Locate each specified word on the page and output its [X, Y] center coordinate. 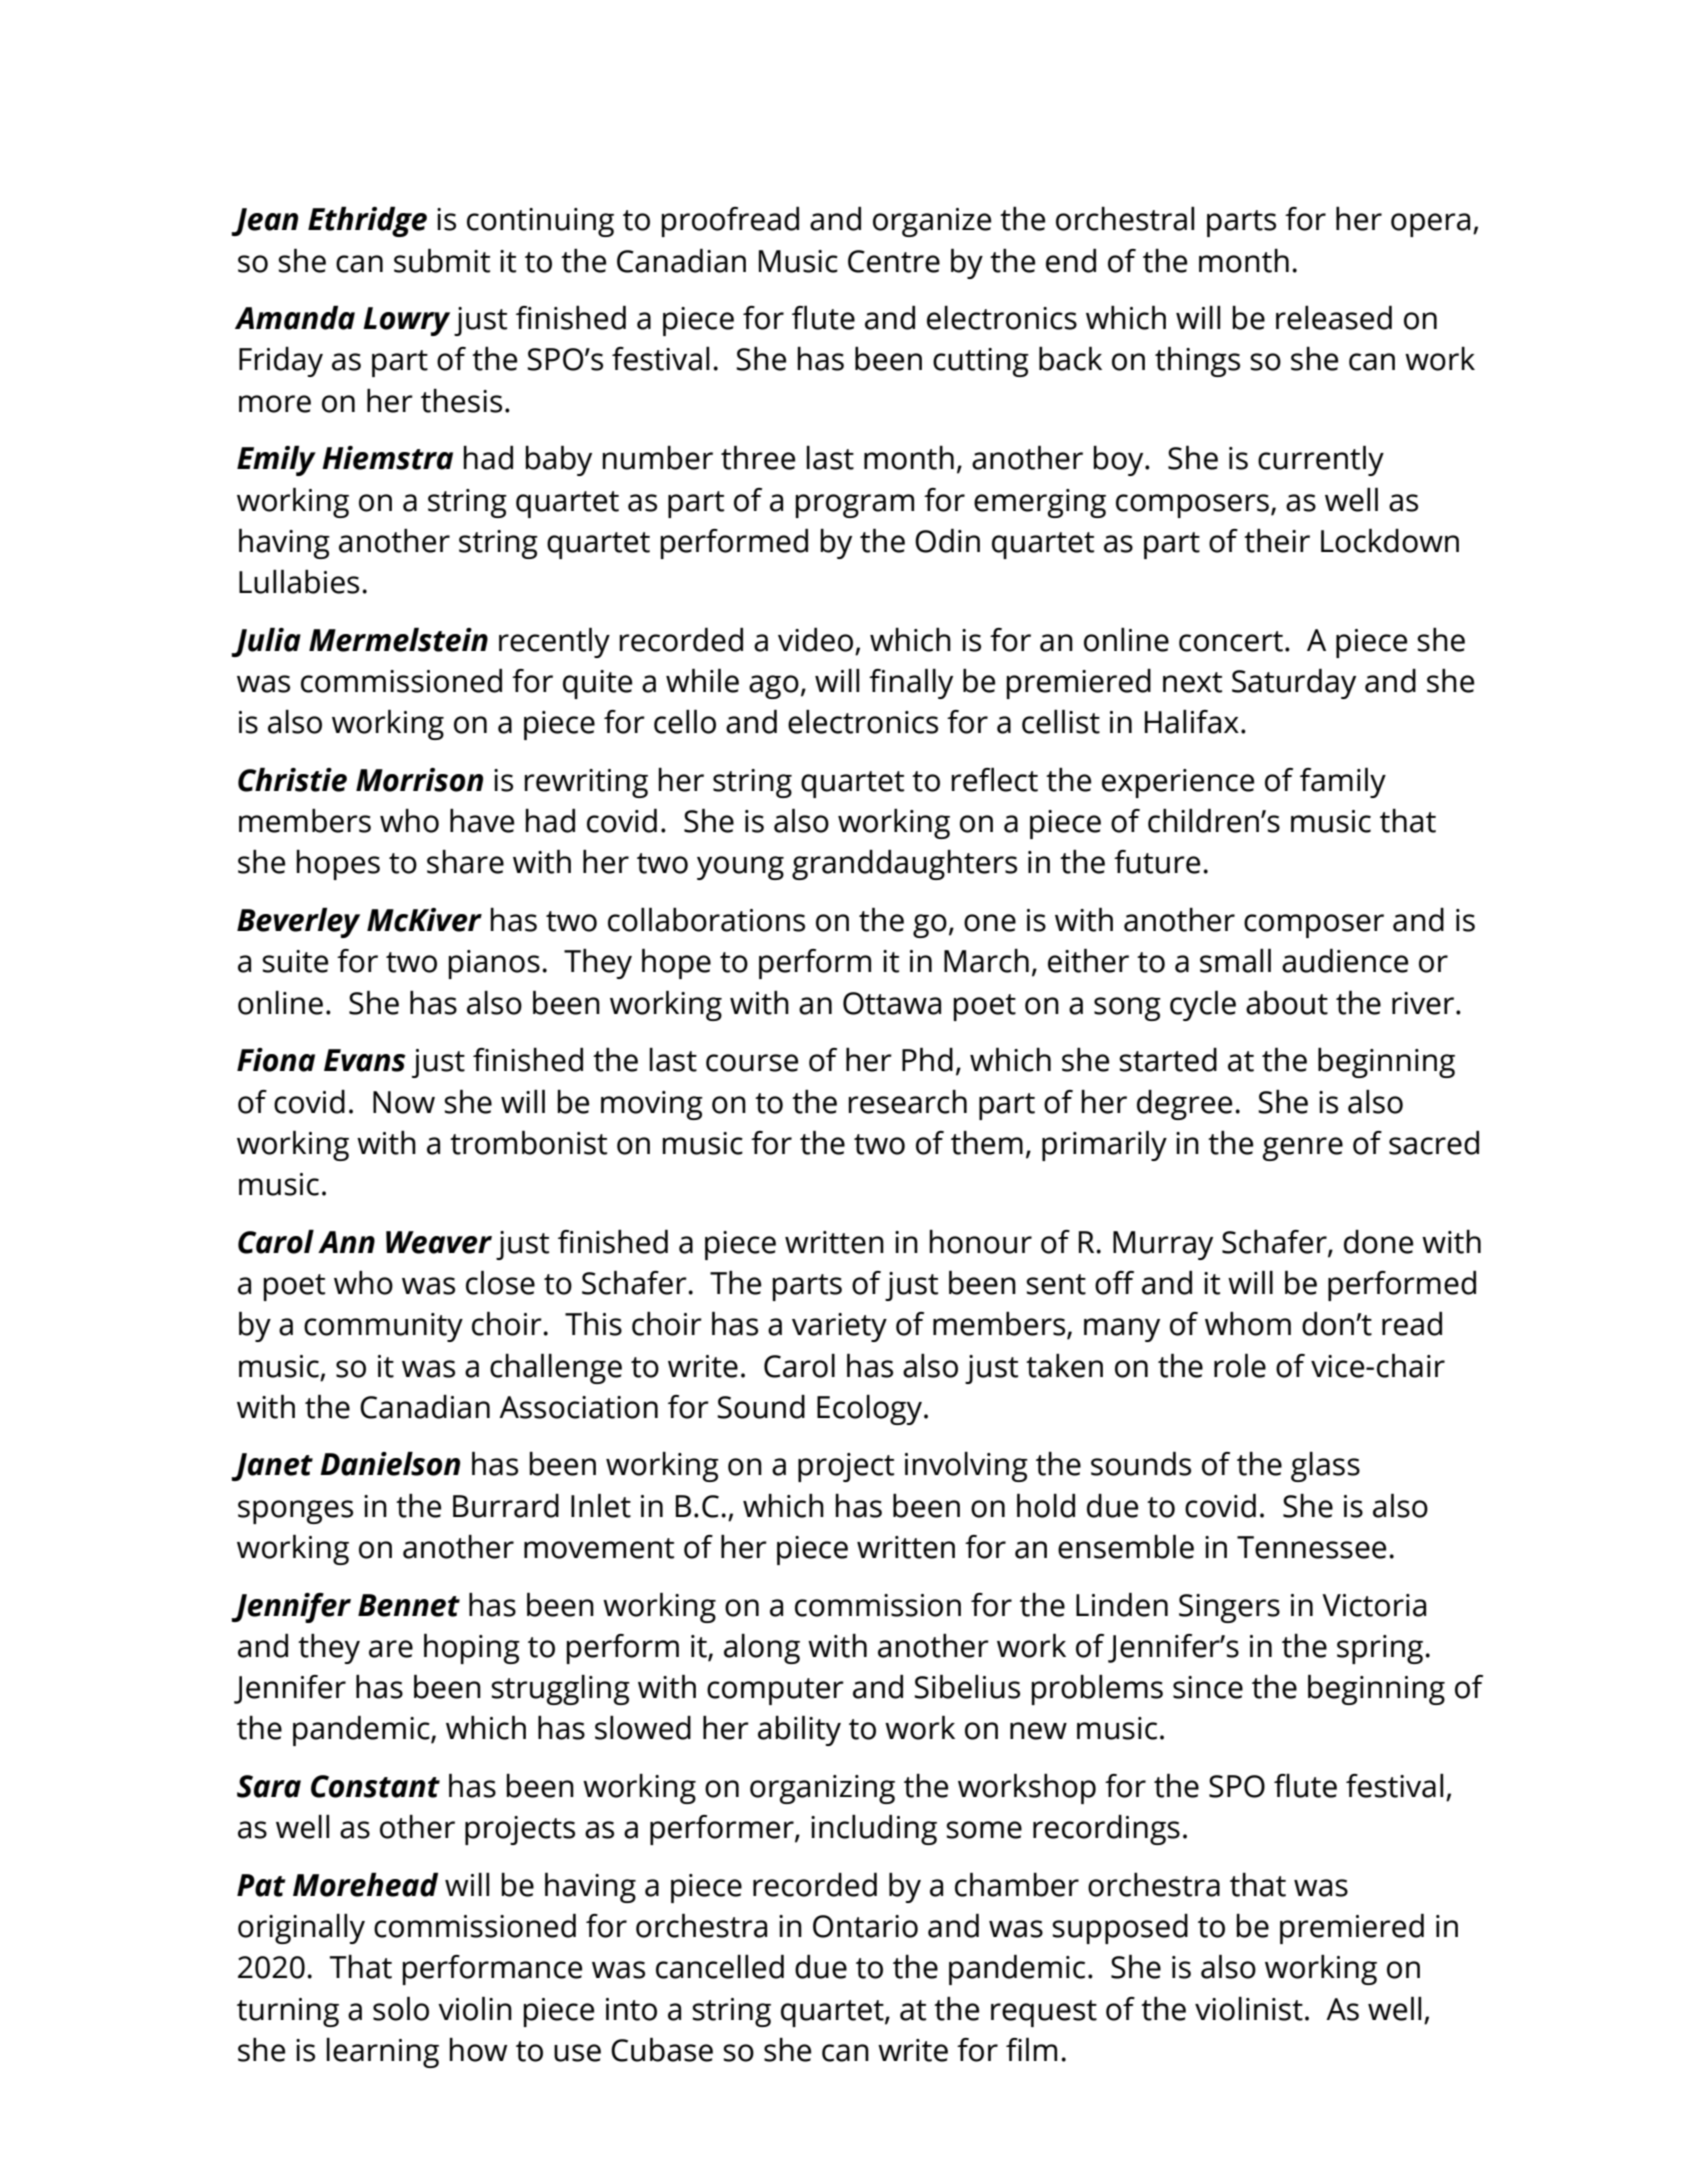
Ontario [865, 1926]
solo [401, 2009]
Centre [894, 261]
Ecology [871, 1410]
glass [1325, 1467]
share [465, 862]
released [1334, 318]
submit [442, 261]
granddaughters [904, 865]
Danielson [390, 1464]
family [1343, 783]
